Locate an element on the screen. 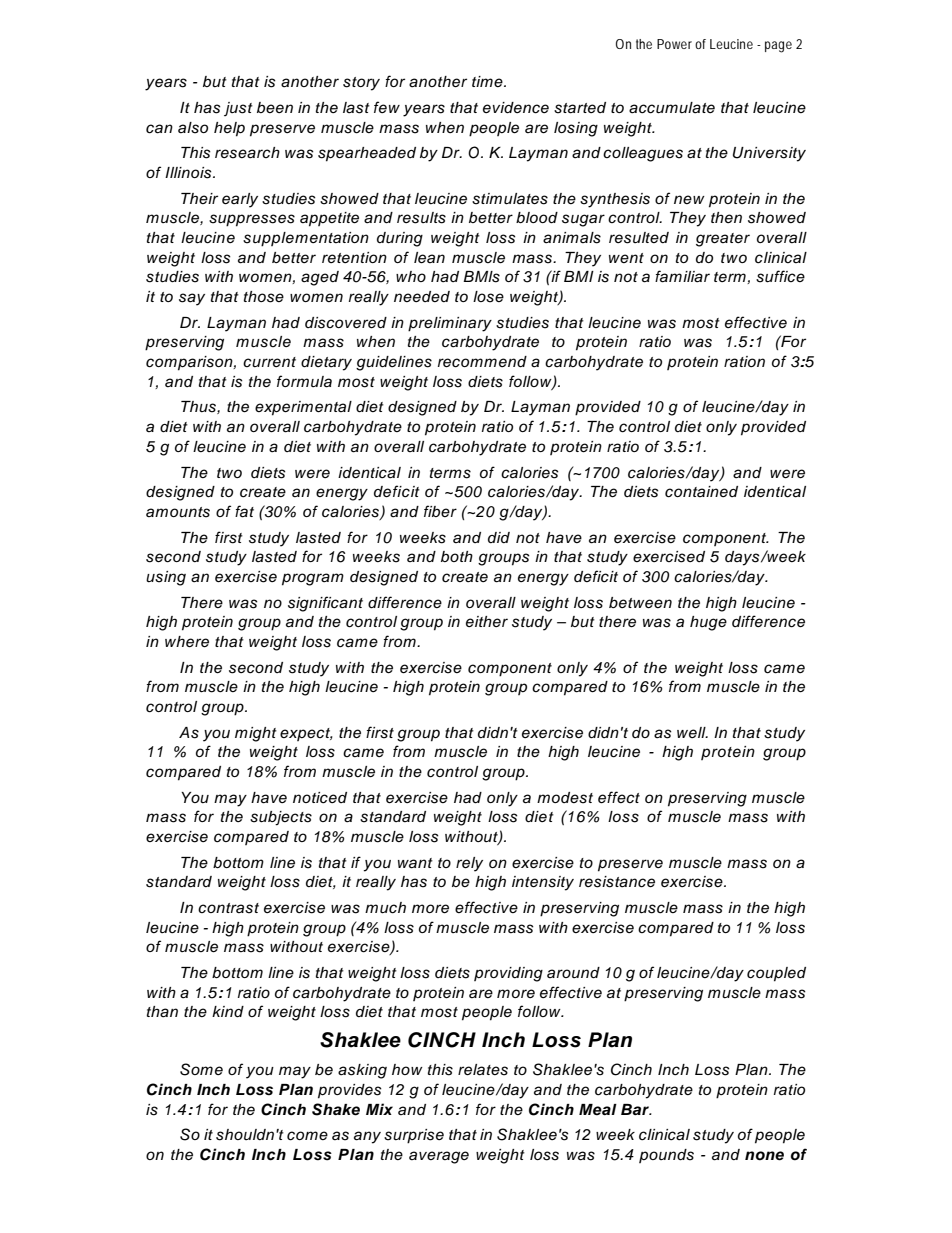 This screenshot has height=1233, width=952. accumulate is located at coordinates (672, 108).
